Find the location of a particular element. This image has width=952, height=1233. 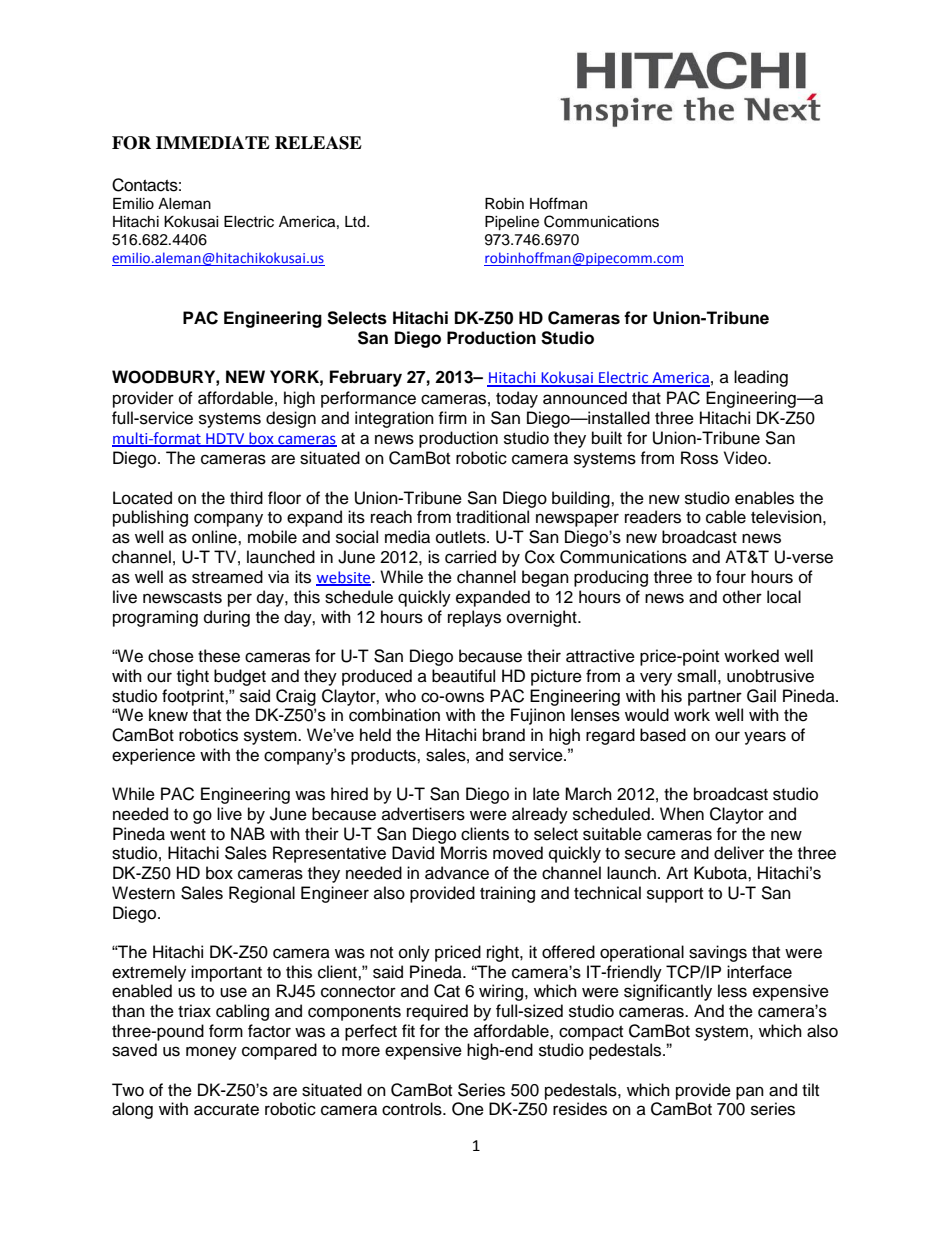

Morris is located at coordinates (464, 853).
